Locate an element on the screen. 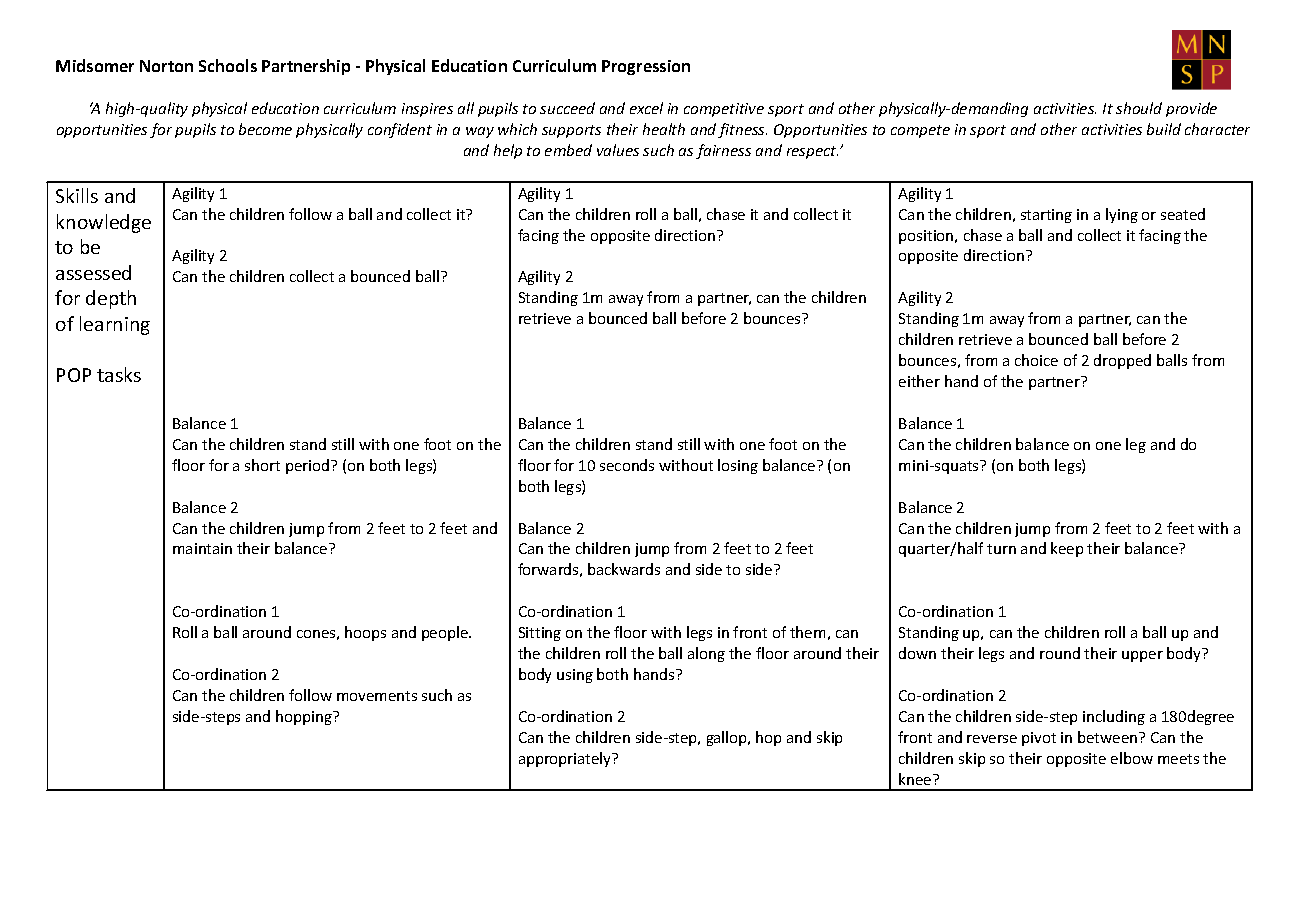 This screenshot has width=1307, height=924. values is located at coordinates (618, 150).
